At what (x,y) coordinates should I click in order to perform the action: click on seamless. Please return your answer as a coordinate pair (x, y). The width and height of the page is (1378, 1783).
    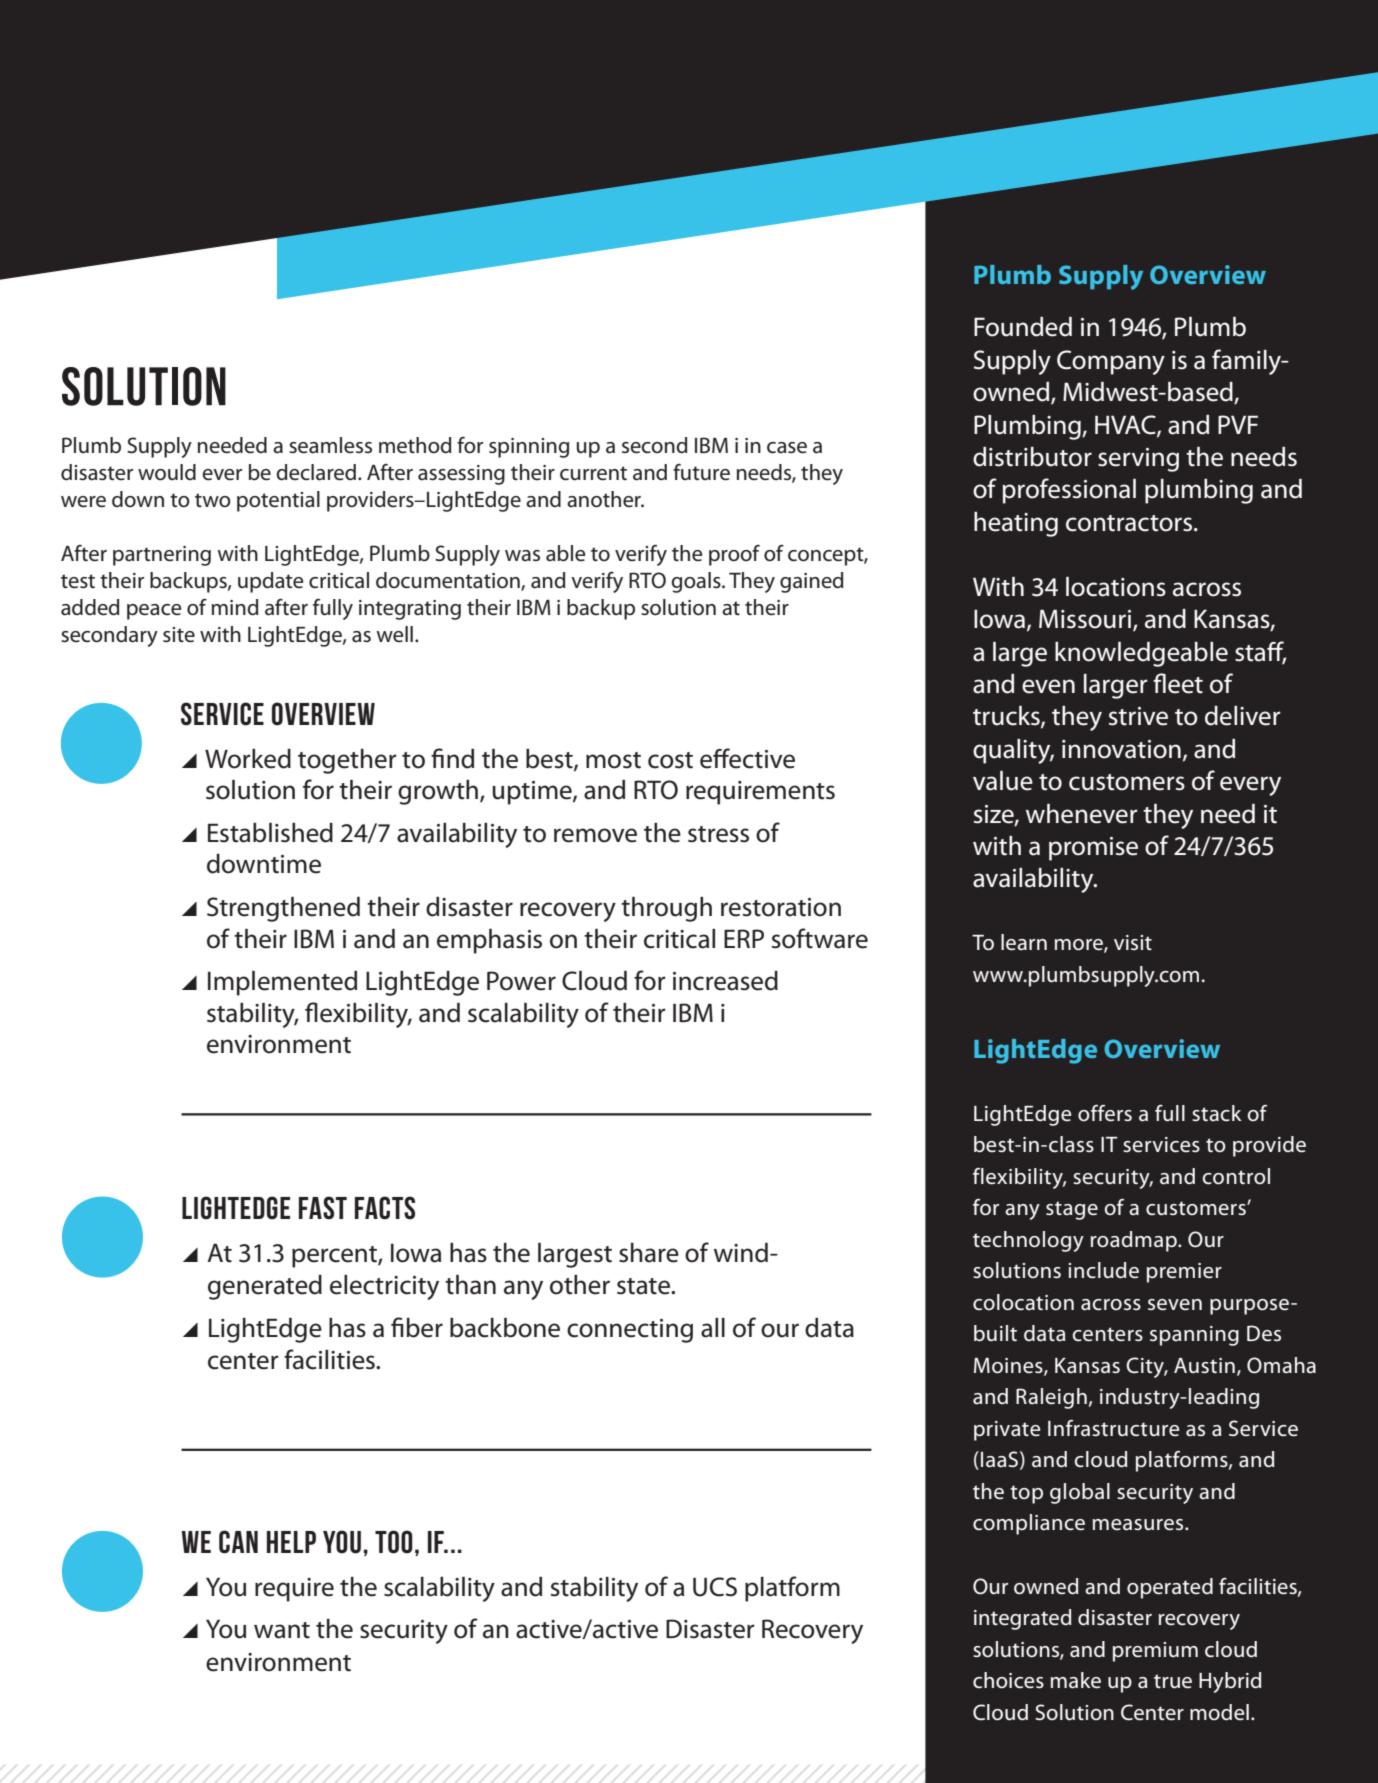
    Looking at the image, I should click on (330, 445).
